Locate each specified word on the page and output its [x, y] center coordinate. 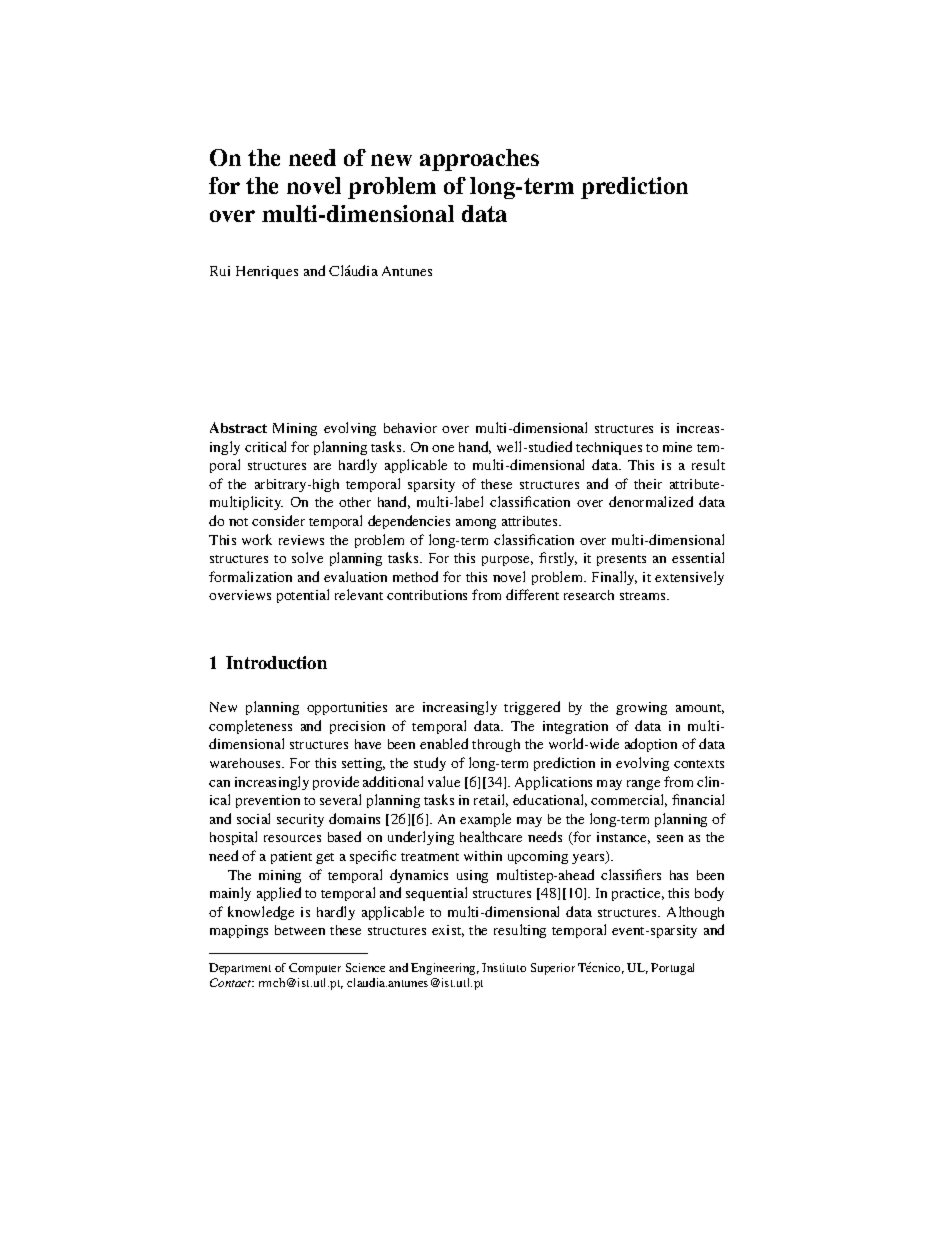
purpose [507, 561]
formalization [250, 576]
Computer [315, 969]
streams [644, 596]
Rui [220, 271]
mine [677, 447]
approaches [479, 160]
